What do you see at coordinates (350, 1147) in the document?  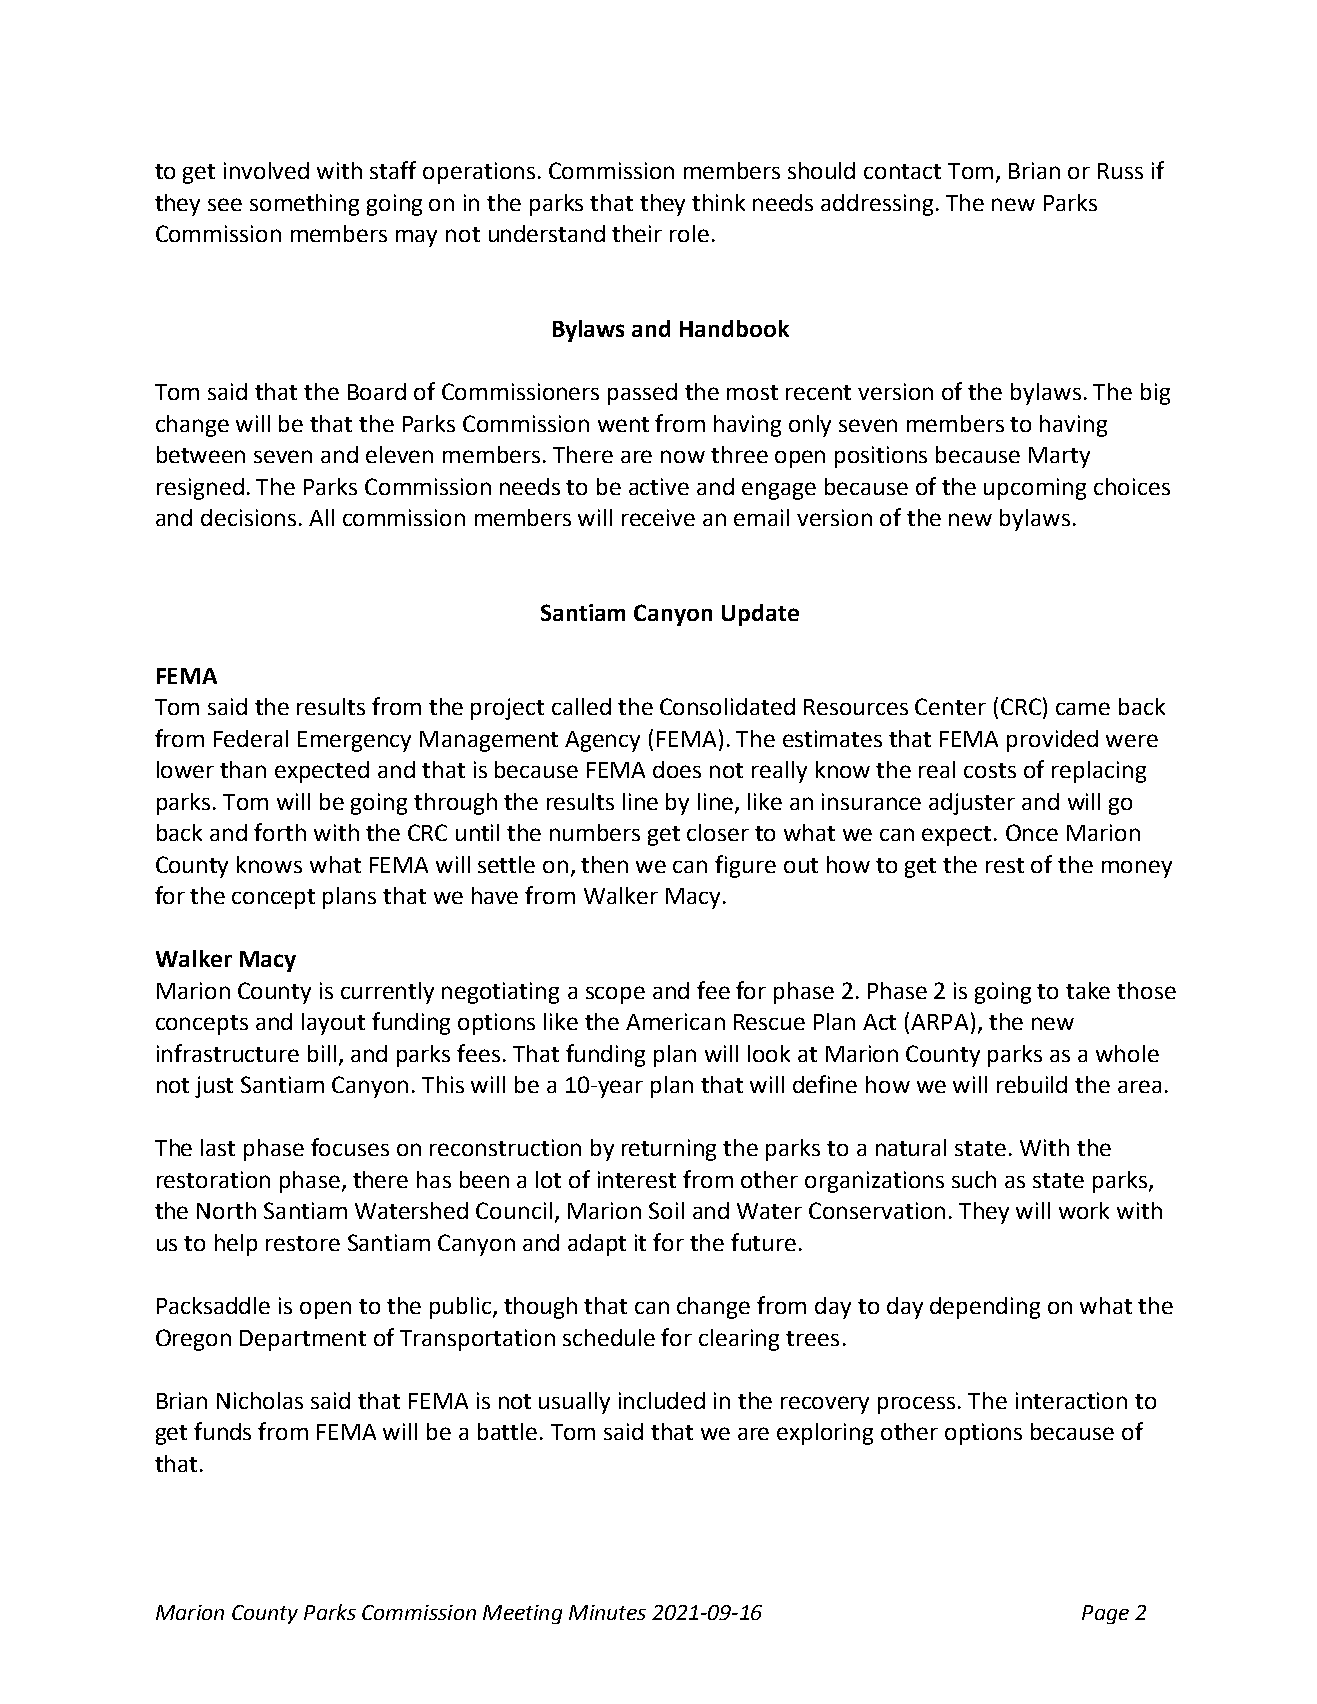 I see `focuses` at bounding box center [350, 1147].
